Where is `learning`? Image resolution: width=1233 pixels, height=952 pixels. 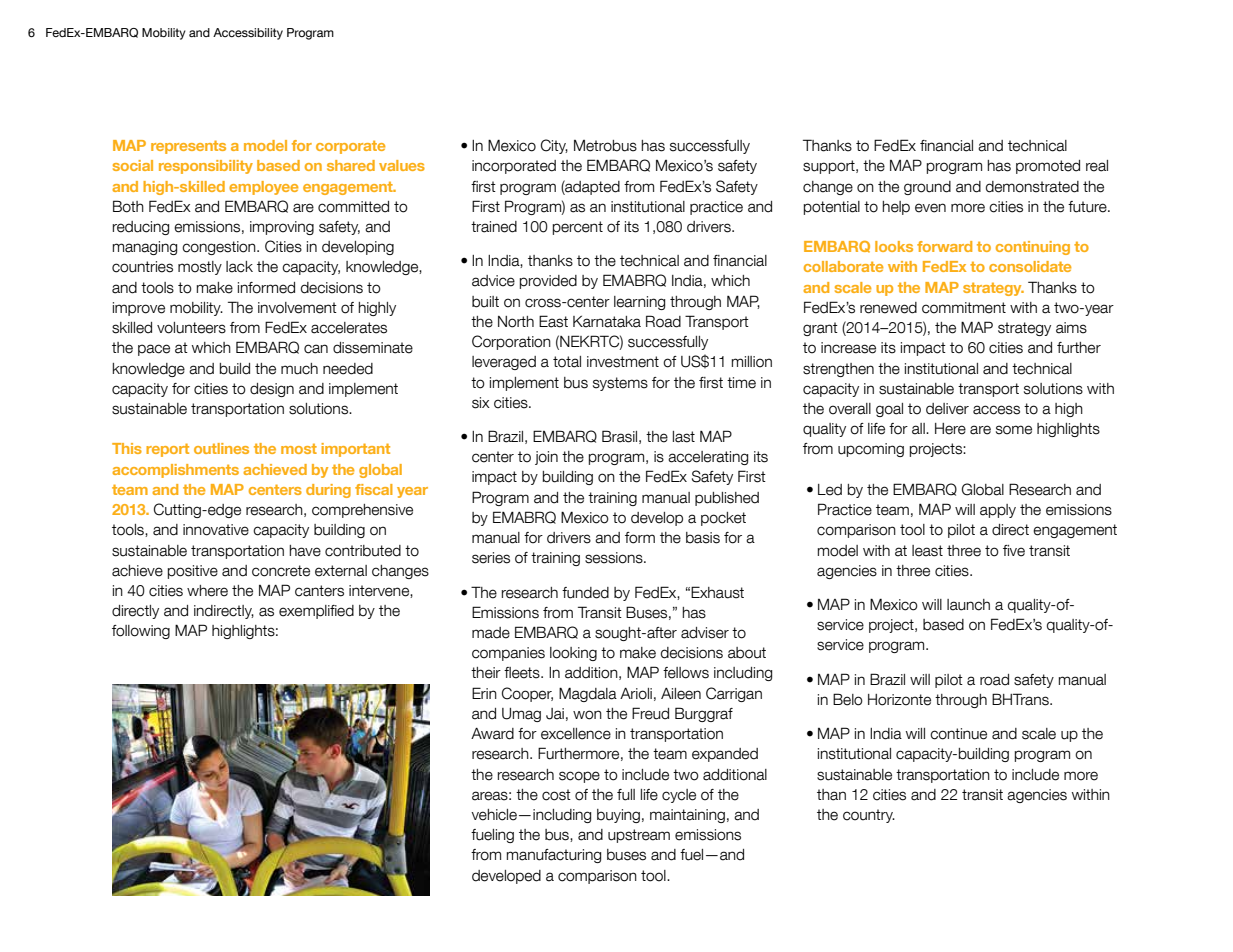 learning is located at coordinates (639, 303).
